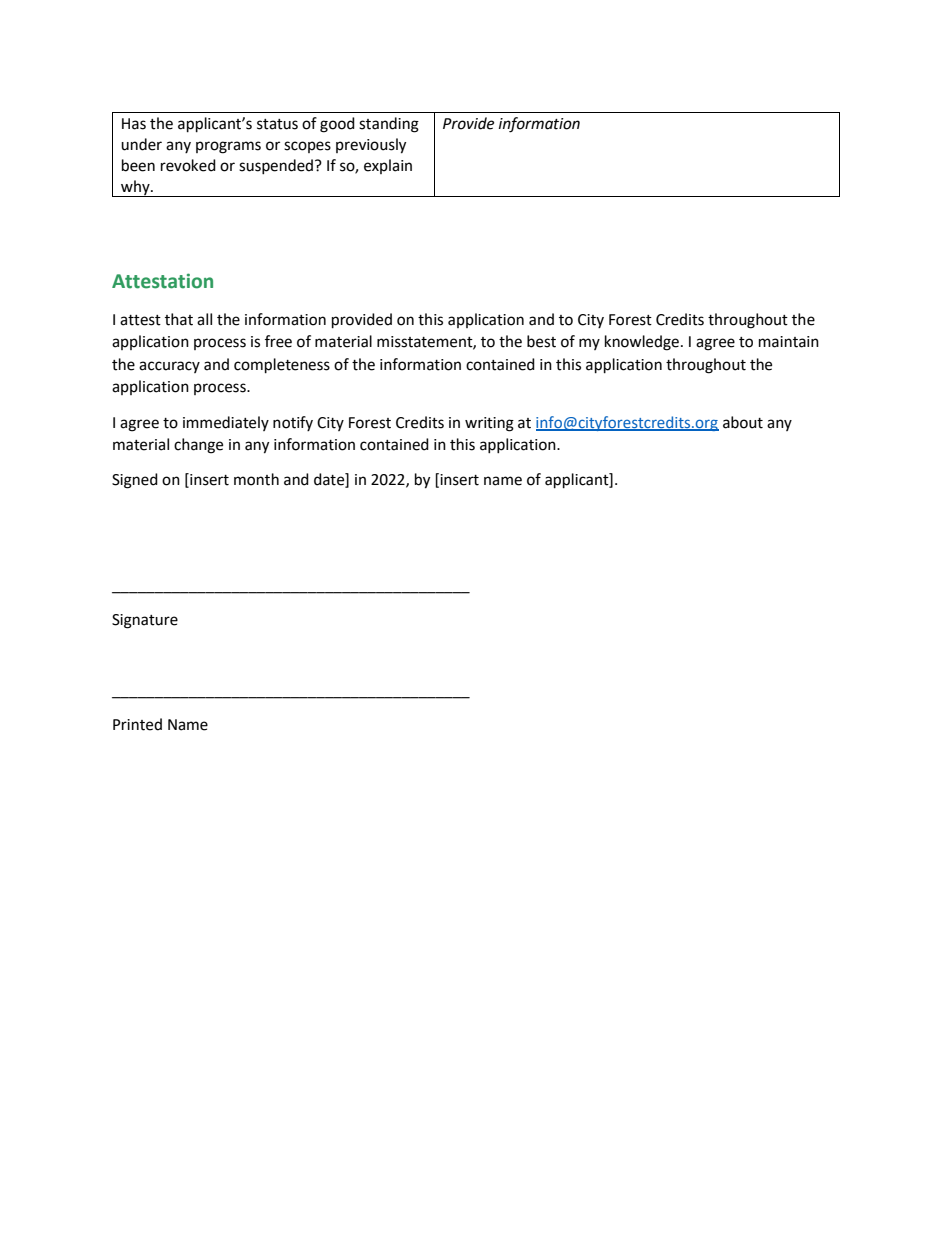  What do you see at coordinates (389, 125) in the page?
I see `standing` at bounding box center [389, 125].
